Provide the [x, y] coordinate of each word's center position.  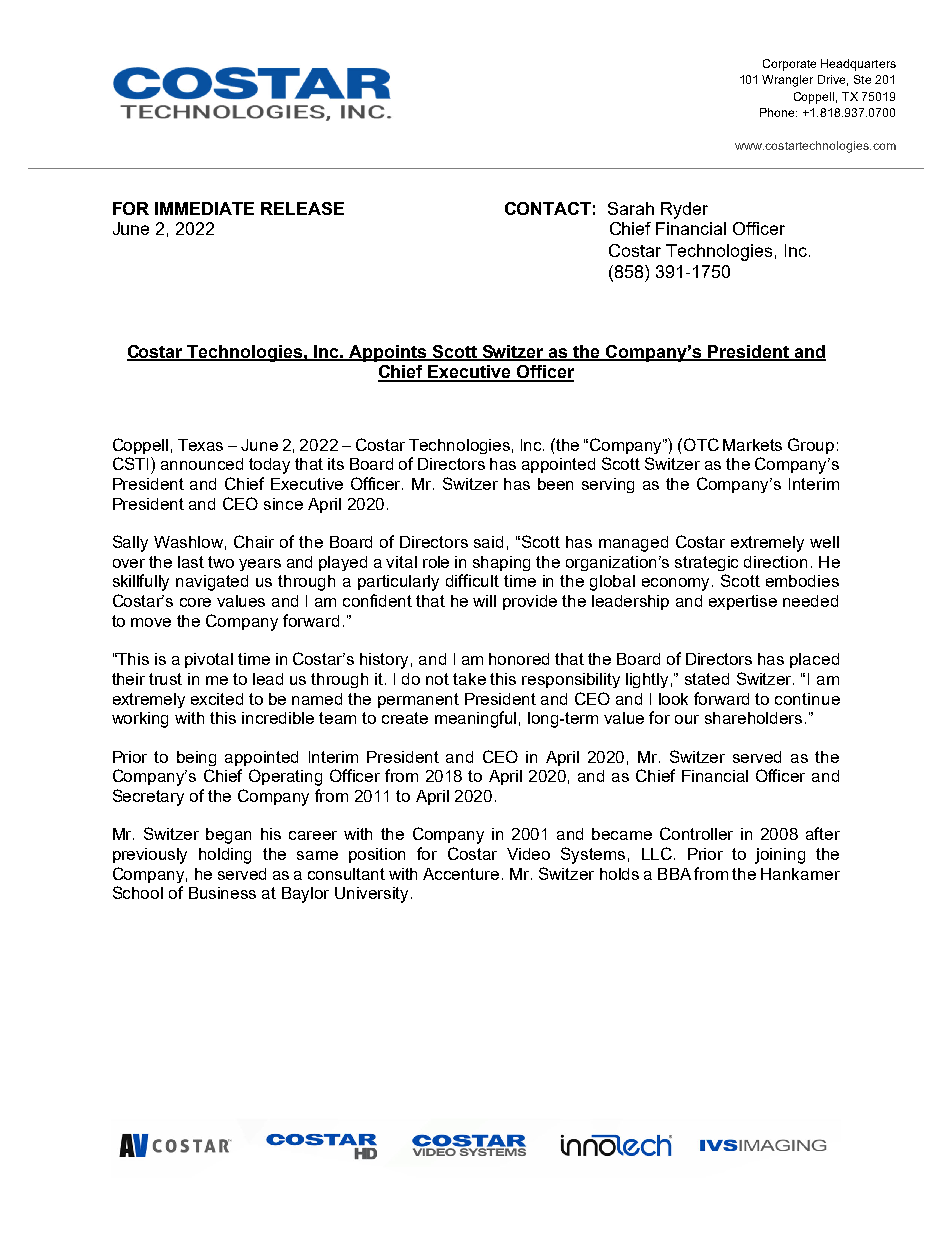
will [484, 601]
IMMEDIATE [204, 208]
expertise [743, 602]
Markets [752, 445]
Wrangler [787, 81]
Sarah [631, 208]
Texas [200, 445]
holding [225, 856]
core [195, 602]
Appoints [388, 353]
